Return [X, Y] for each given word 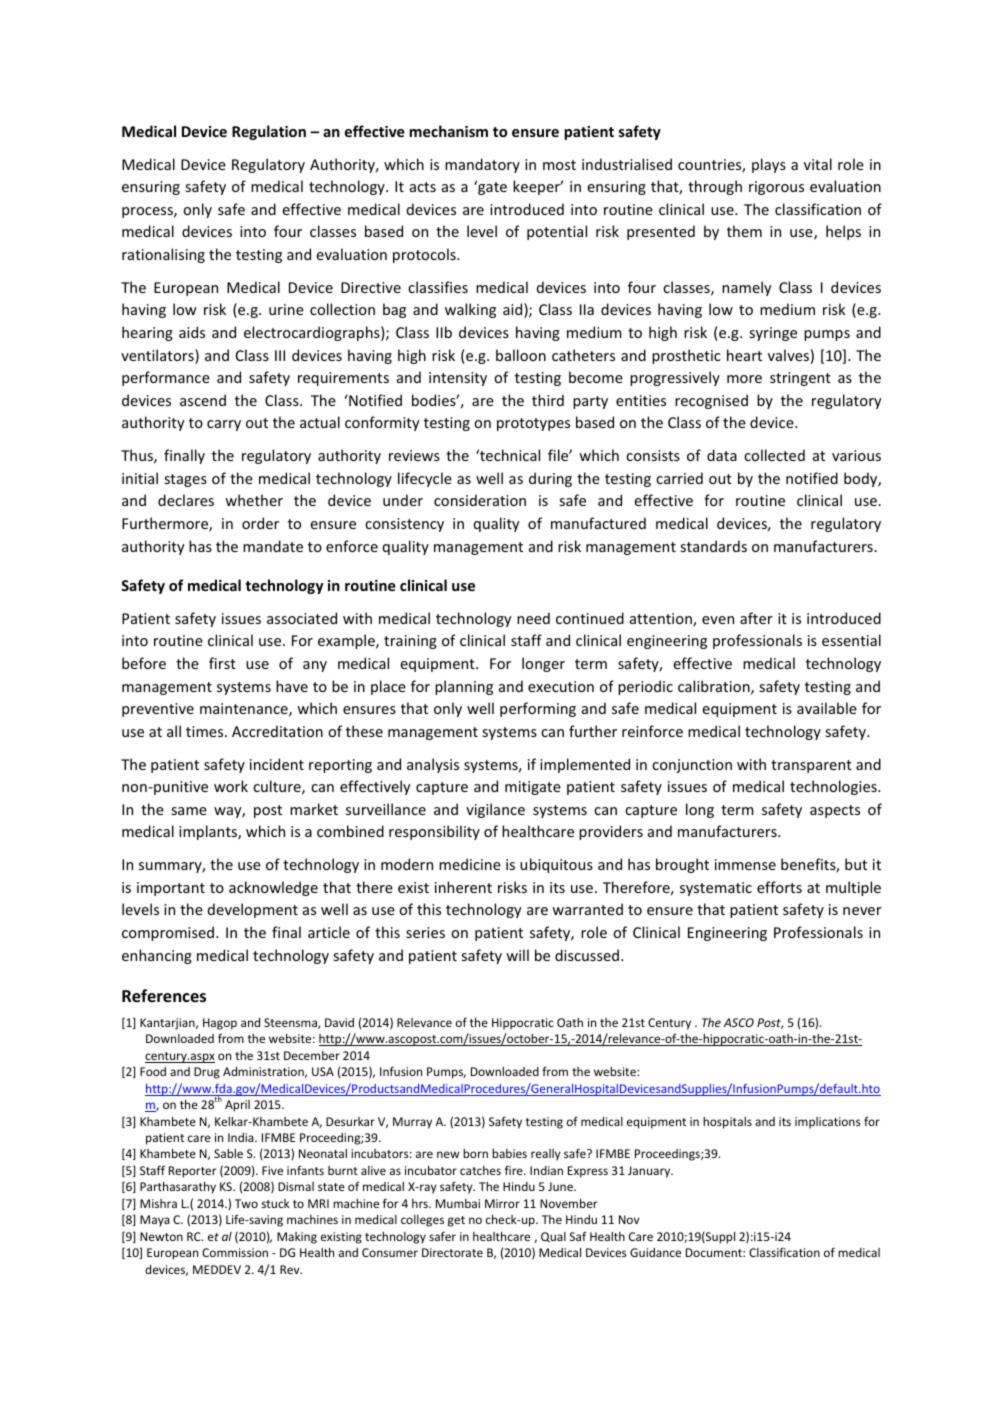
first [222, 663]
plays [769, 165]
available [827, 708]
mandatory [482, 165]
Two [246, 1203]
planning [464, 687]
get [456, 1221]
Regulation [269, 132]
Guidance [655, 1252]
